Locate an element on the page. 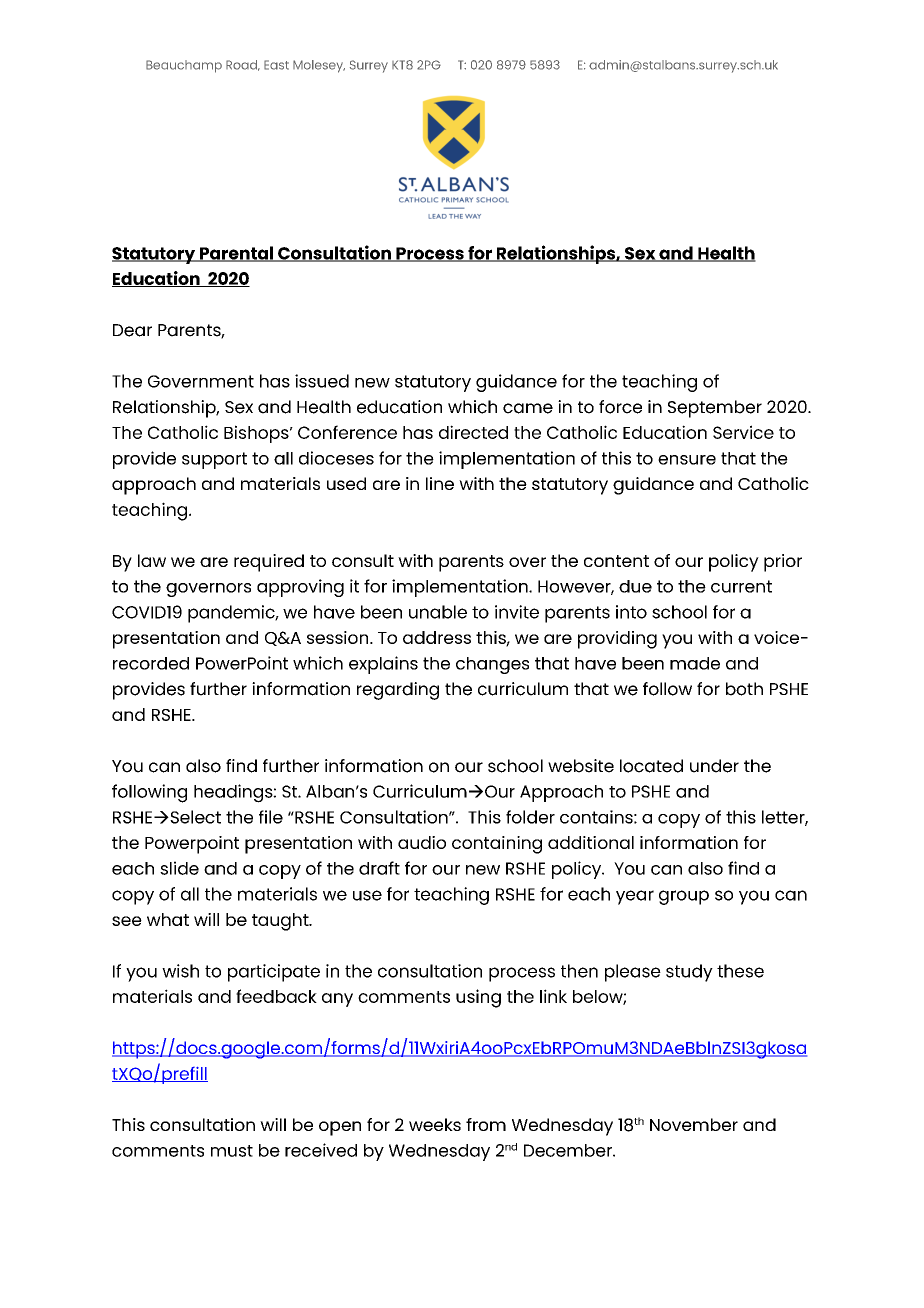 The height and width of the page is (1308, 924). slide is located at coordinates (179, 868).
